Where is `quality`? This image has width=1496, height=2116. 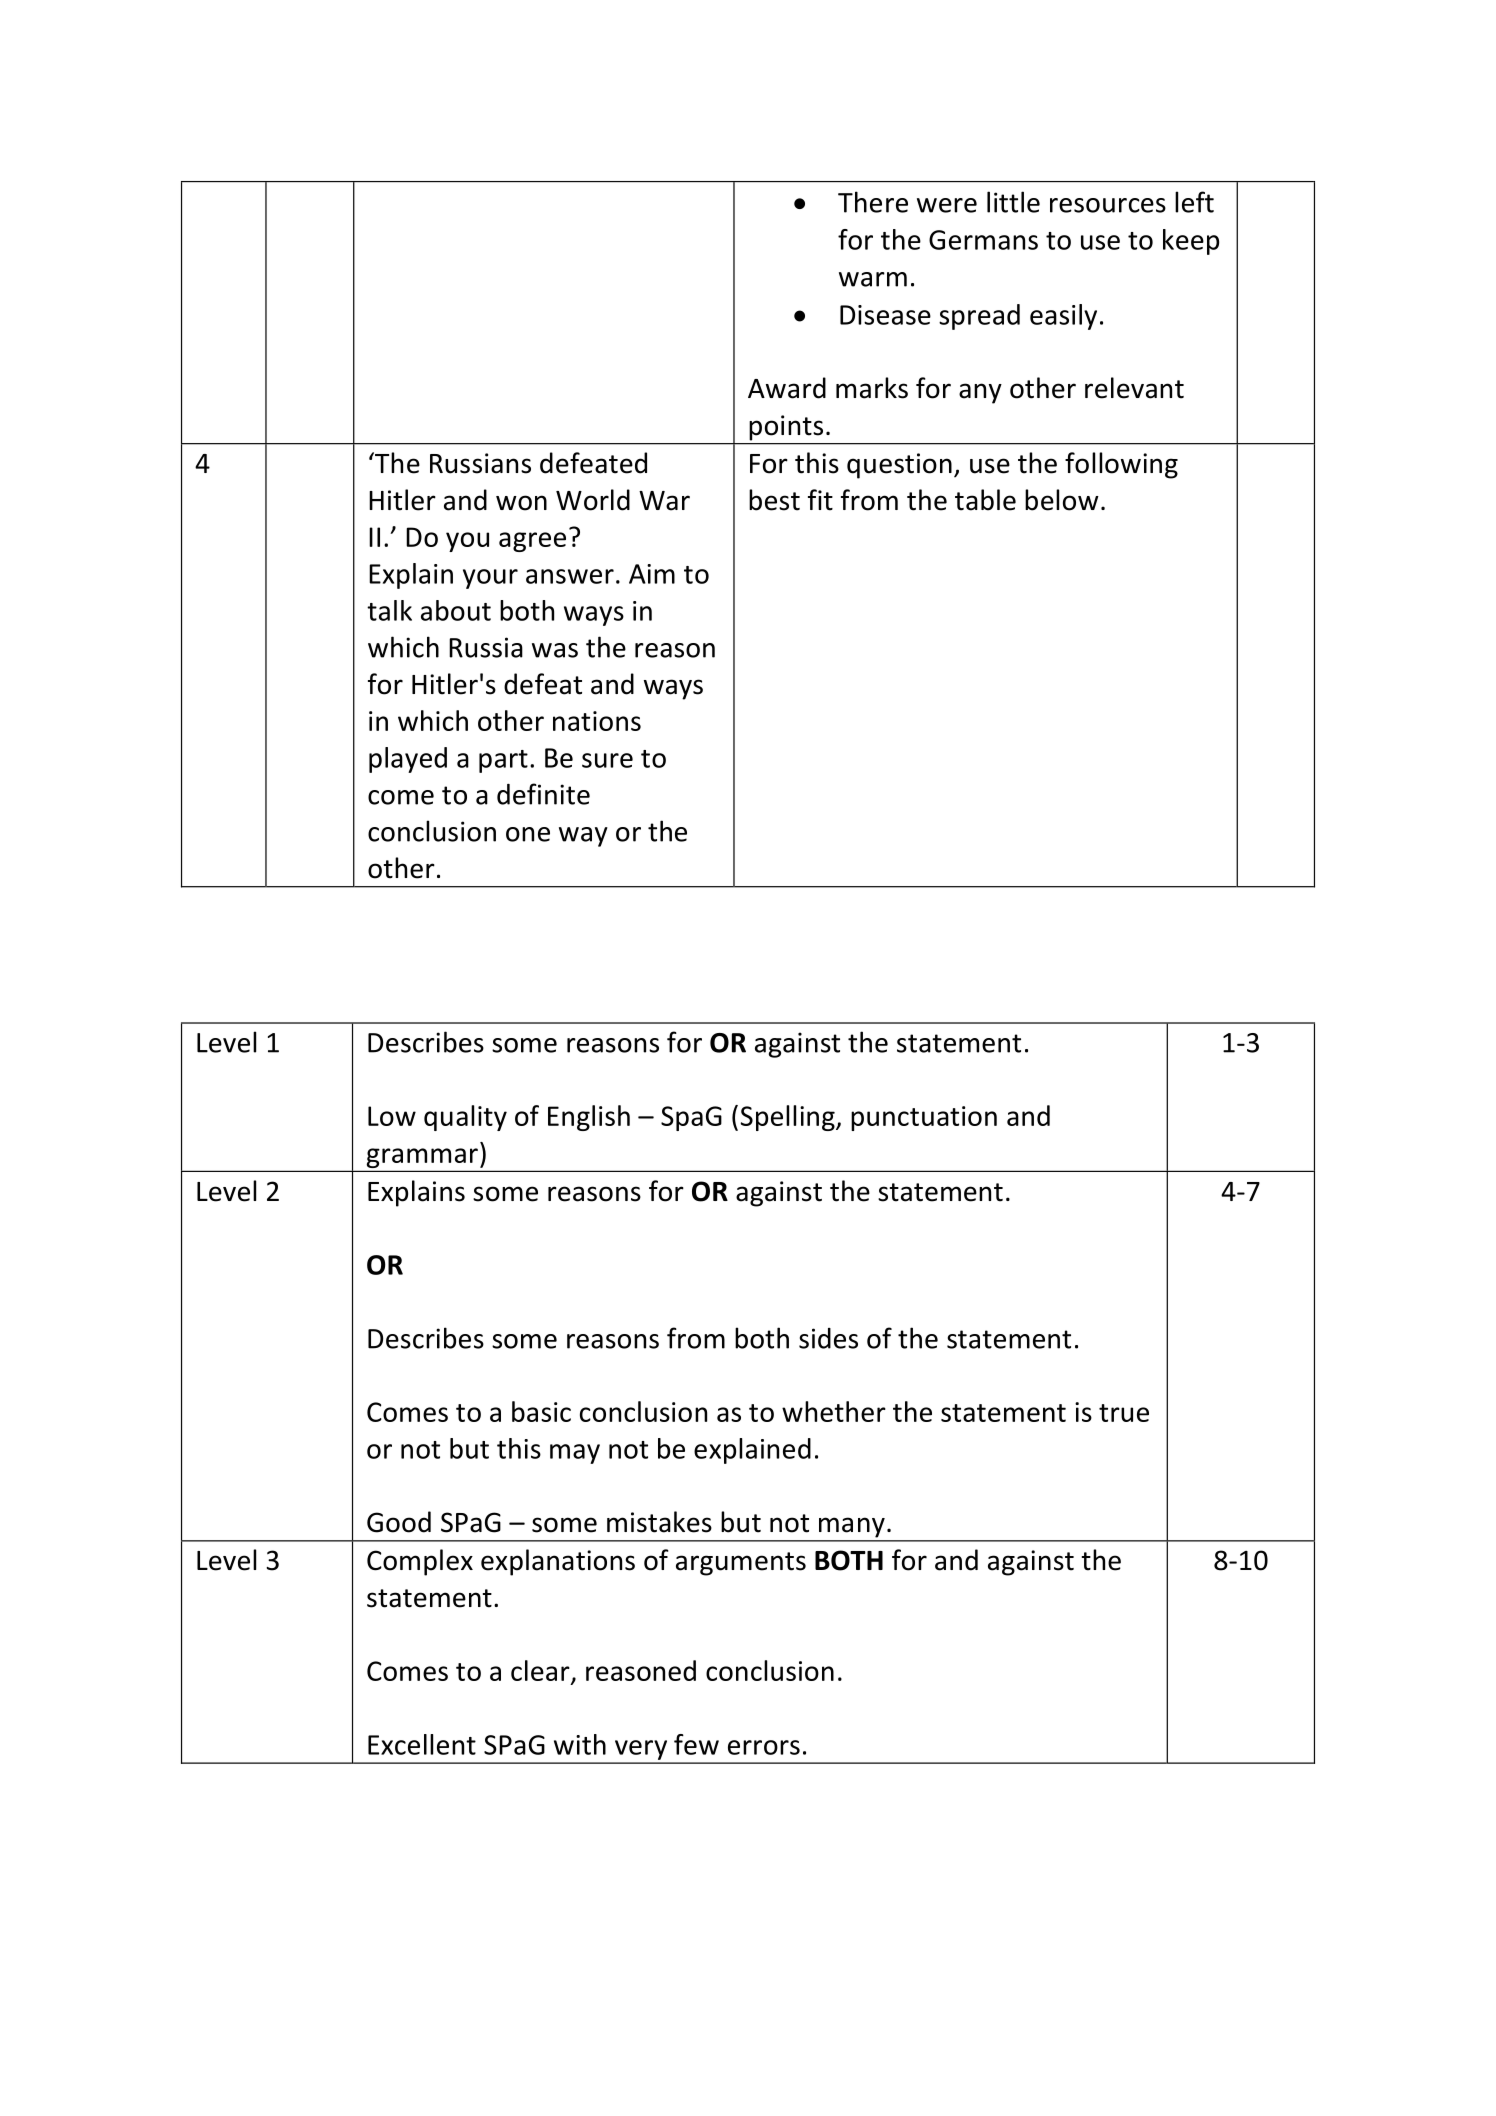 quality is located at coordinates (465, 1118).
